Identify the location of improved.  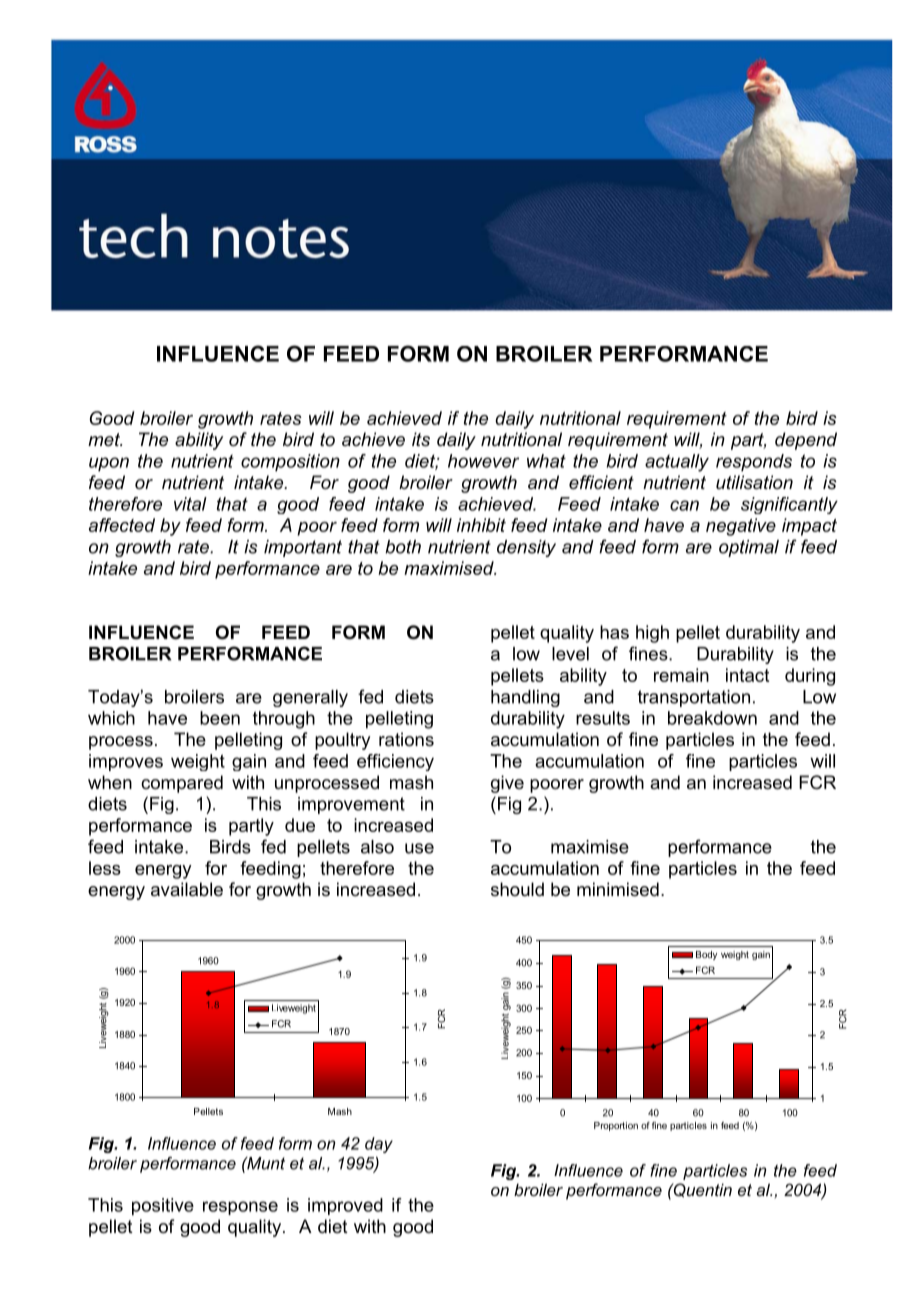
(345, 1206).
